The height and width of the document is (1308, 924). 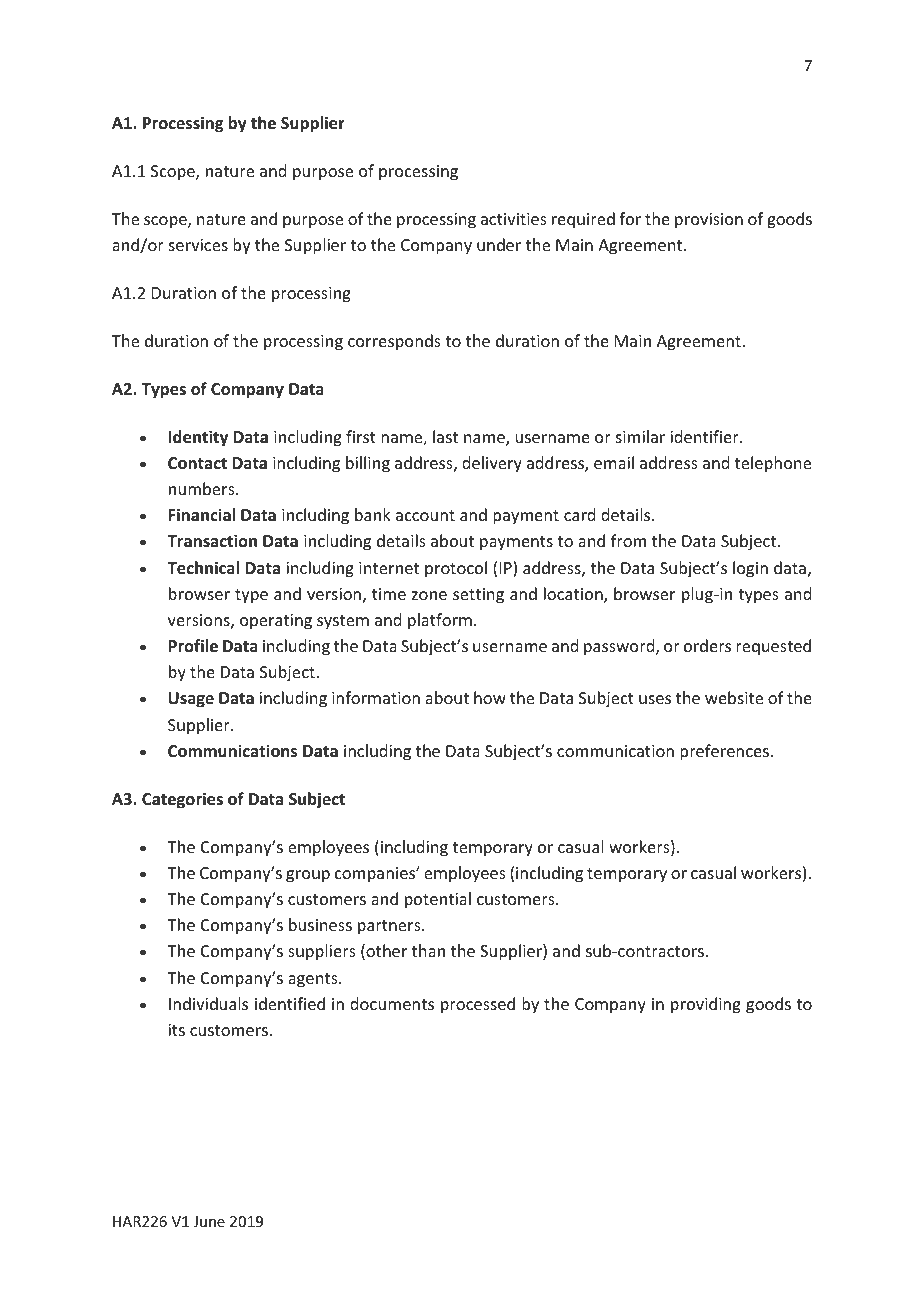 I want to click on providing, so click(x=706, y=1005).
